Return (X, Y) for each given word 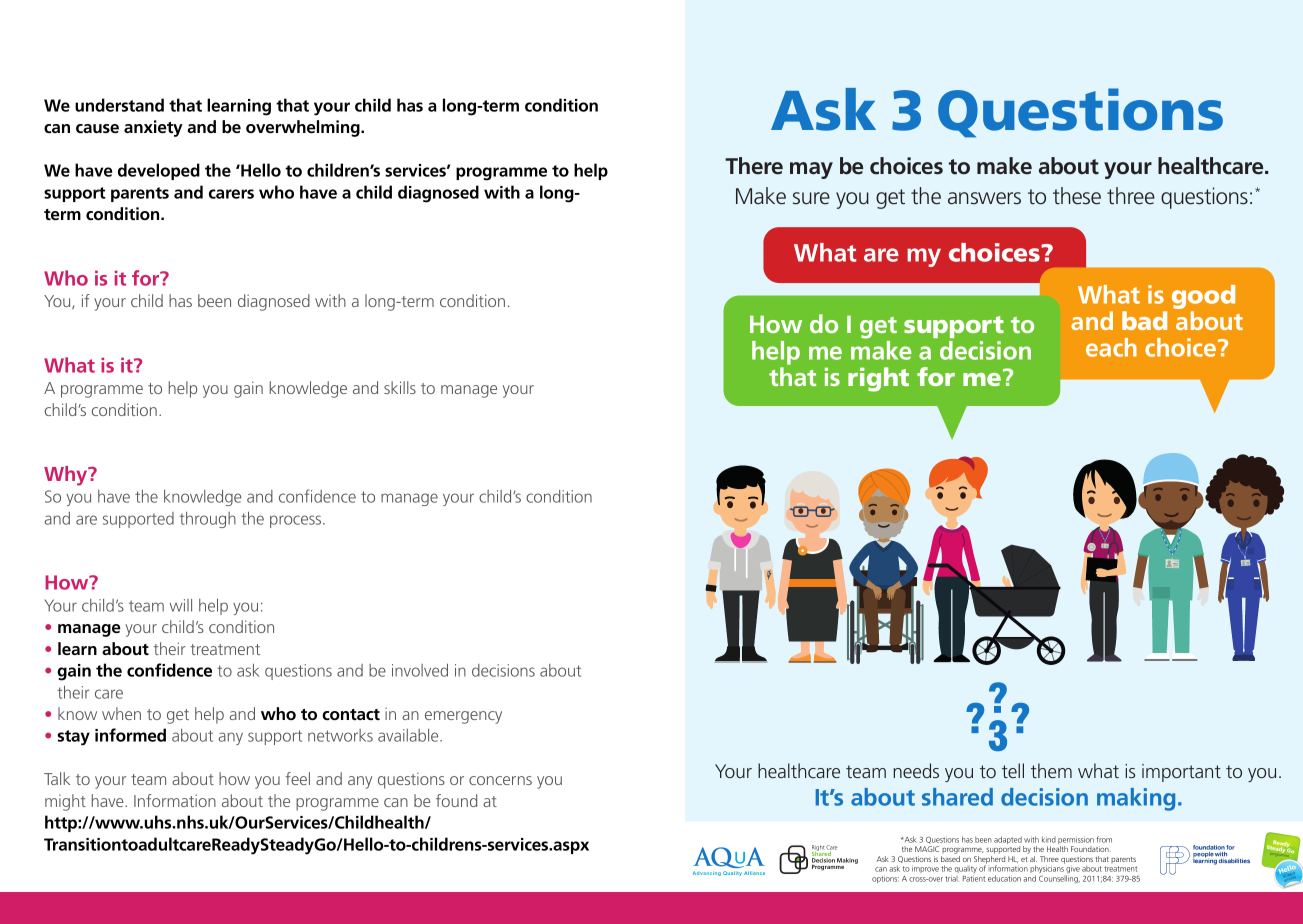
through (207, 520)
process (297, 521)
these (1077, 196)
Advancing (707, 873)
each (1111, 347)
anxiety (153, 128)
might (65, 802)
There (754, 166)
